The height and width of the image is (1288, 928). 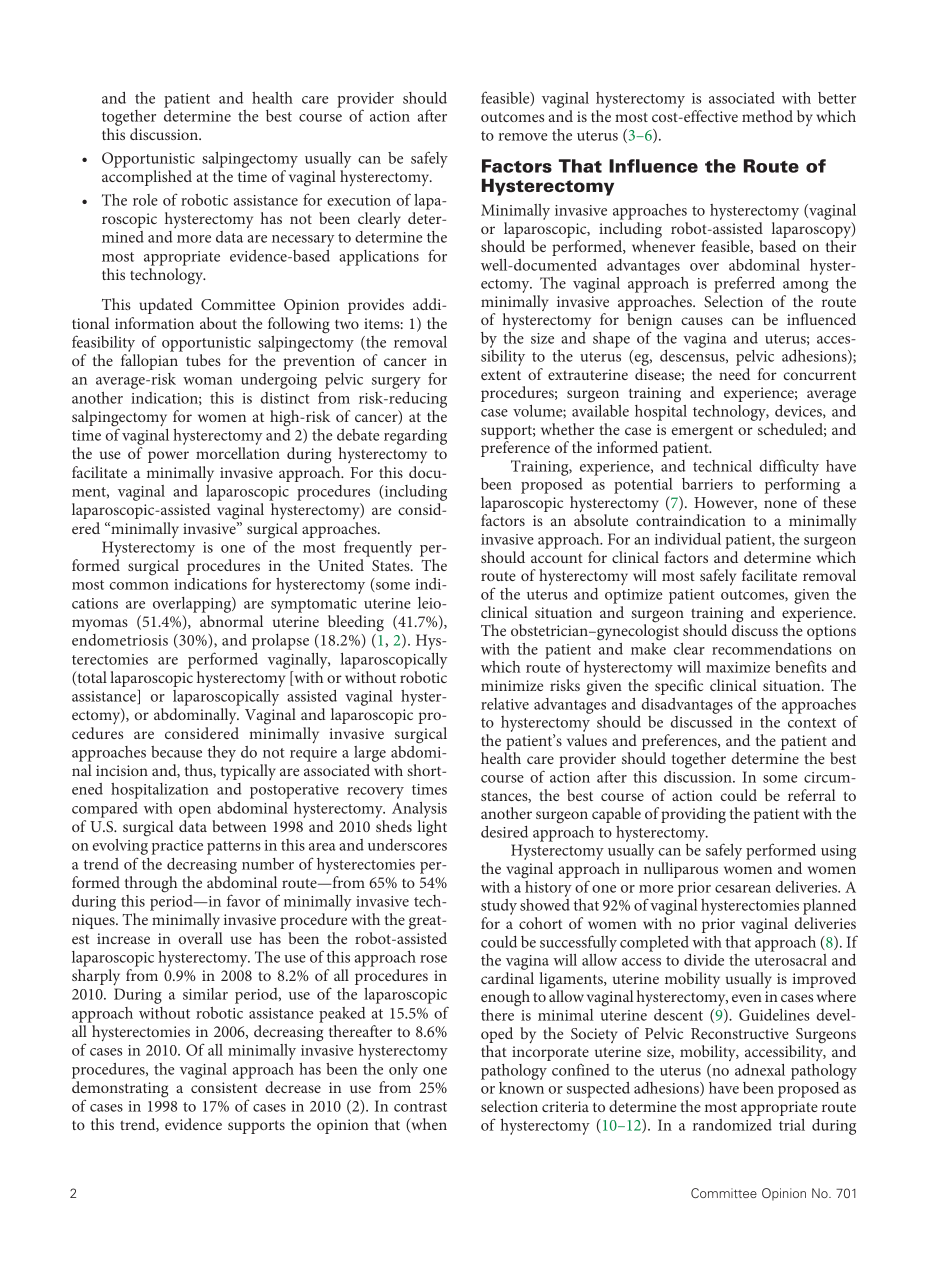 What do you see at coordinates (767, 116) in the image?
I see `method` at bounding box center [767, 116].
